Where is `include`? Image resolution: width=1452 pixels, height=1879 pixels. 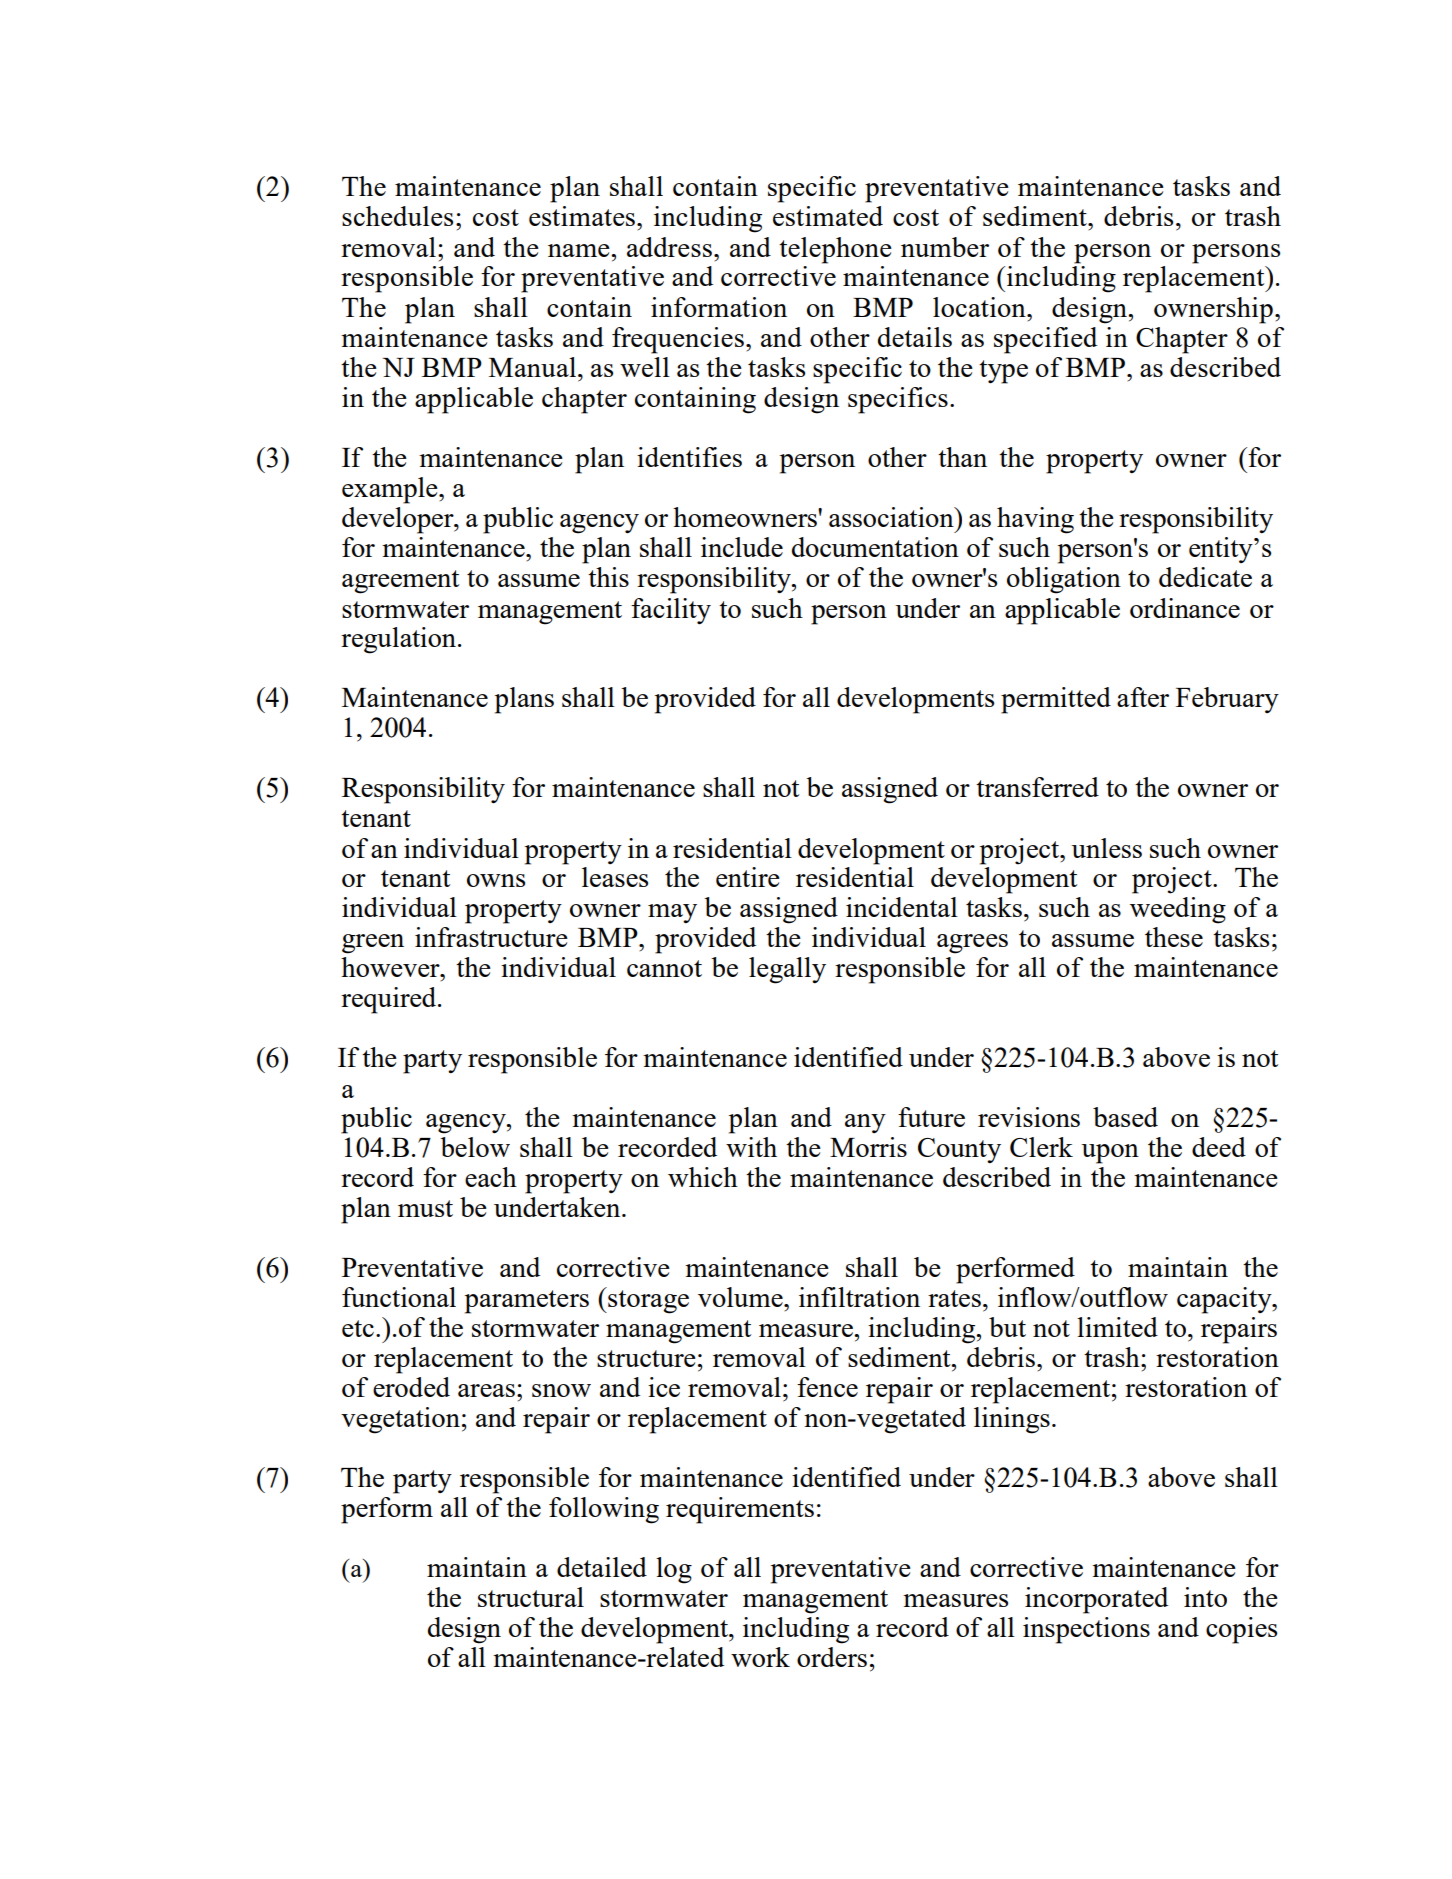
include is located at coordinates (742, 547).
